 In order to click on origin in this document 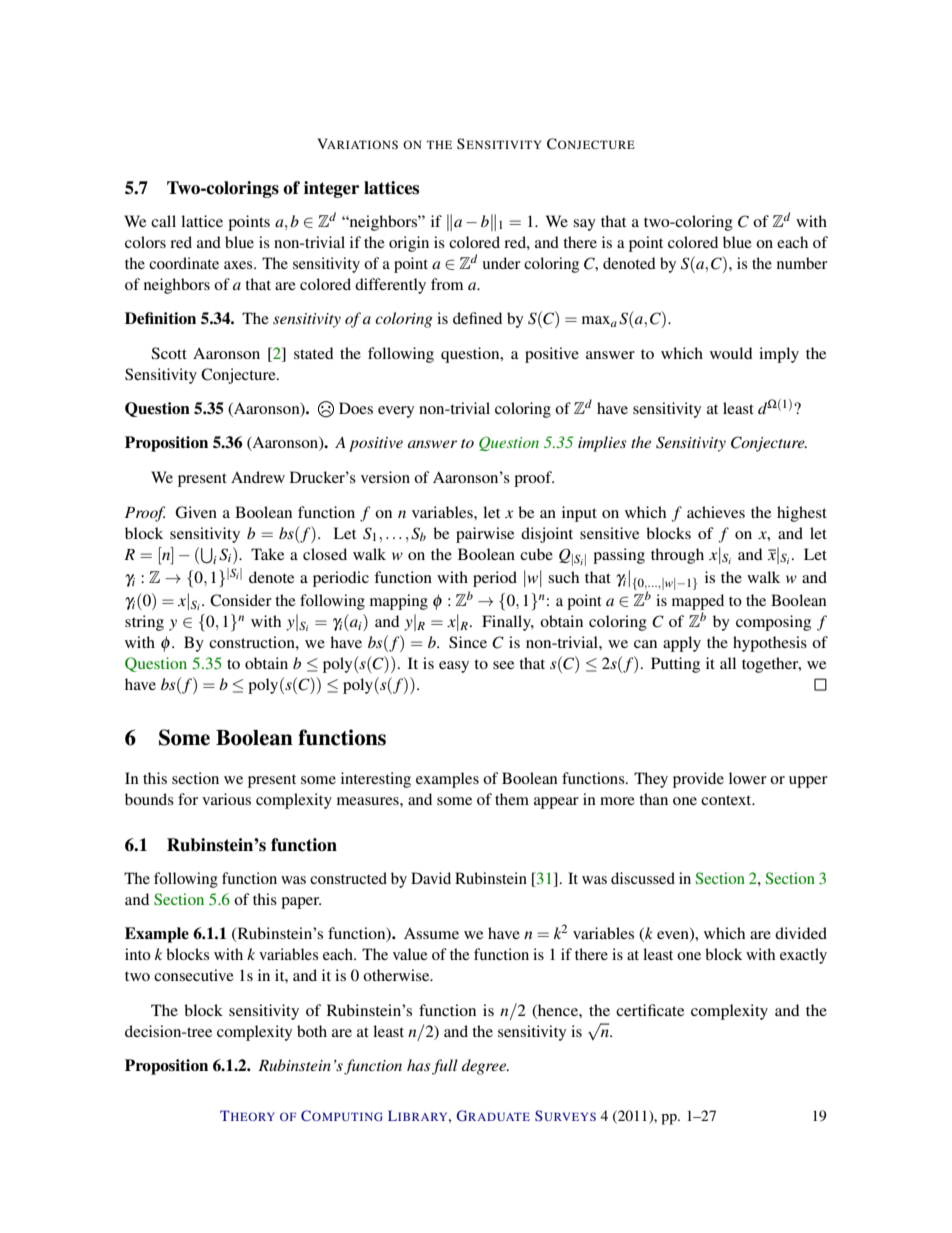, I will do `click(409, 244)`.
